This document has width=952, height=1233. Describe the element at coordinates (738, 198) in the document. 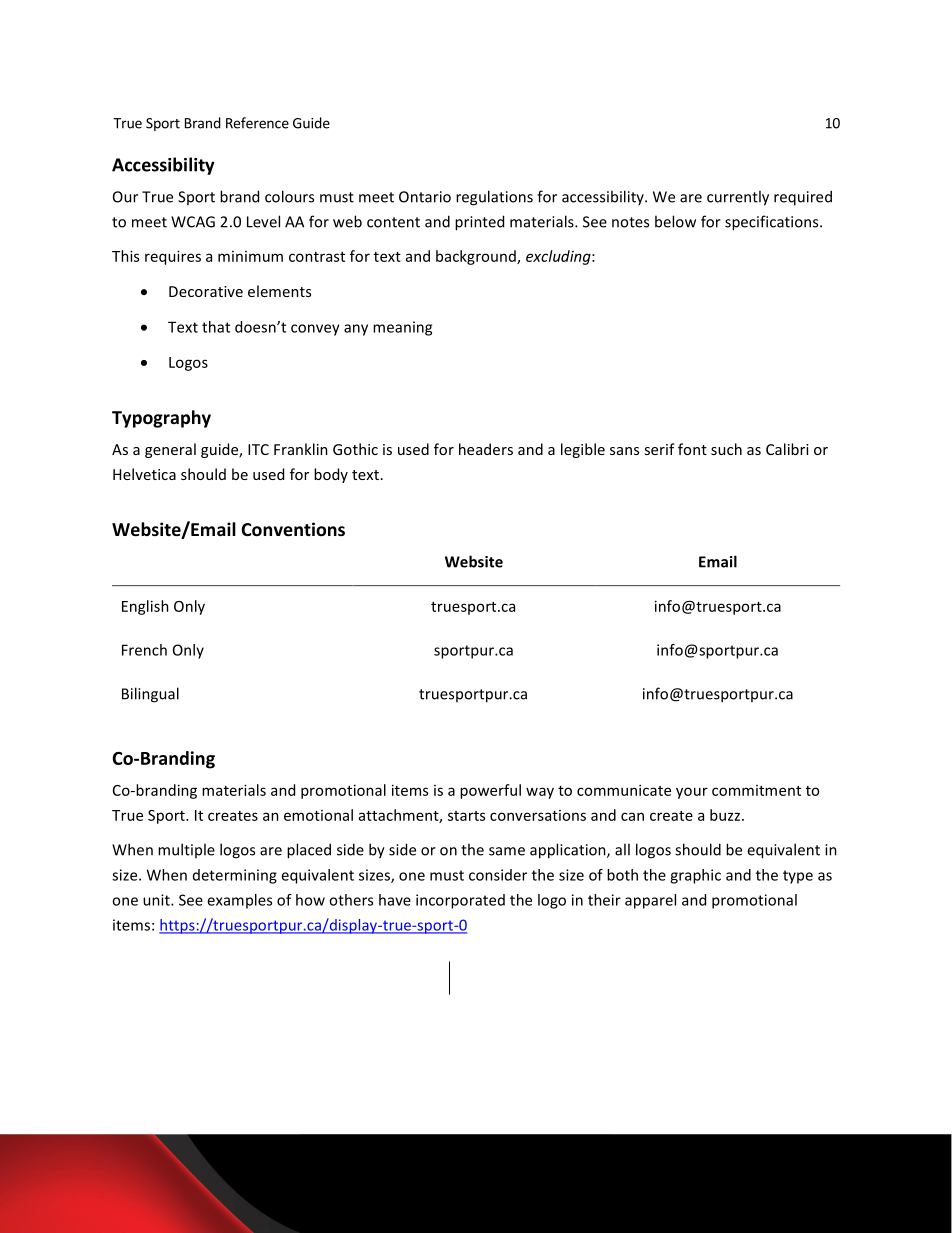

I see `currently` at that location.
